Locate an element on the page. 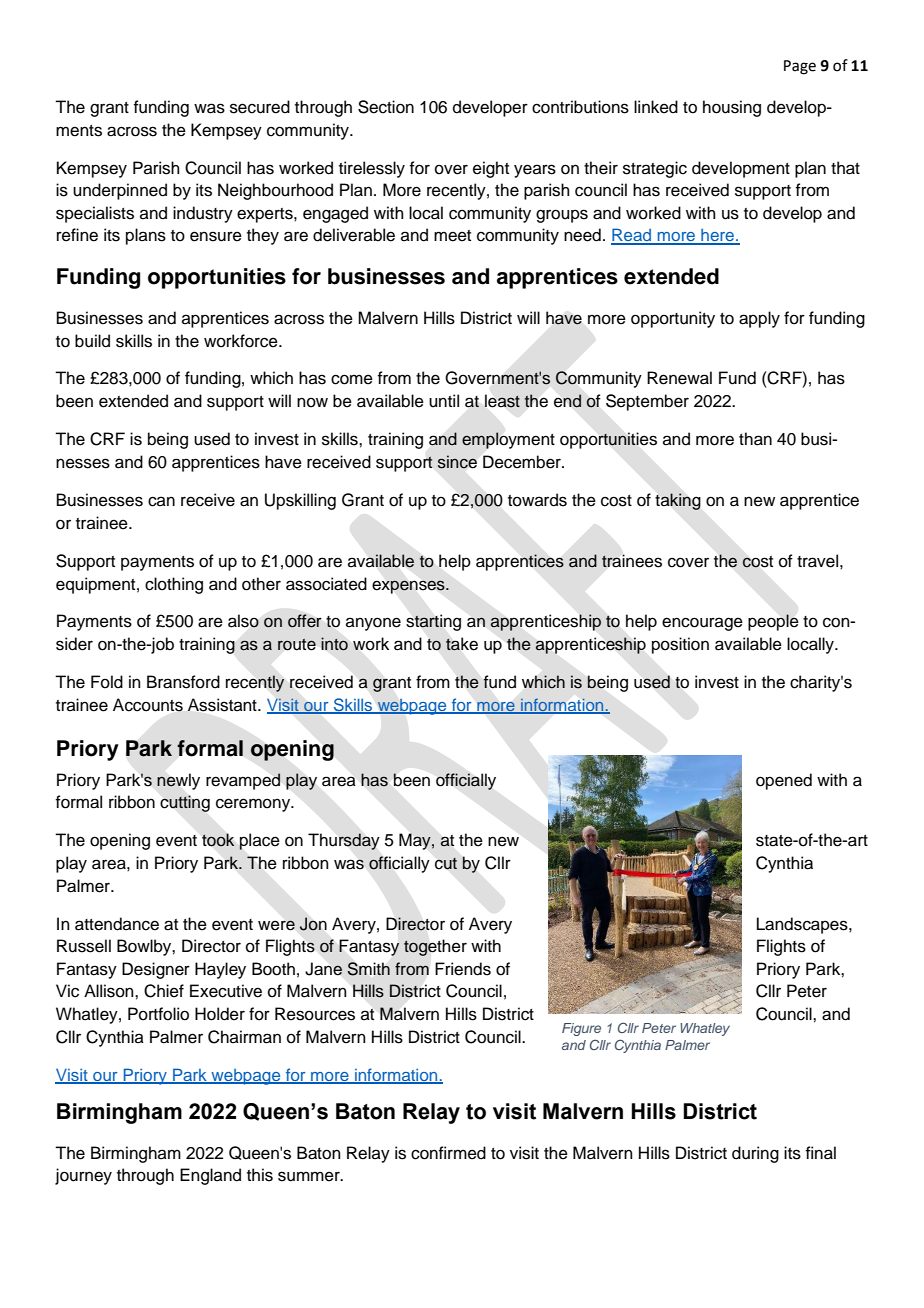  since is located at coordinates (457, 462).
